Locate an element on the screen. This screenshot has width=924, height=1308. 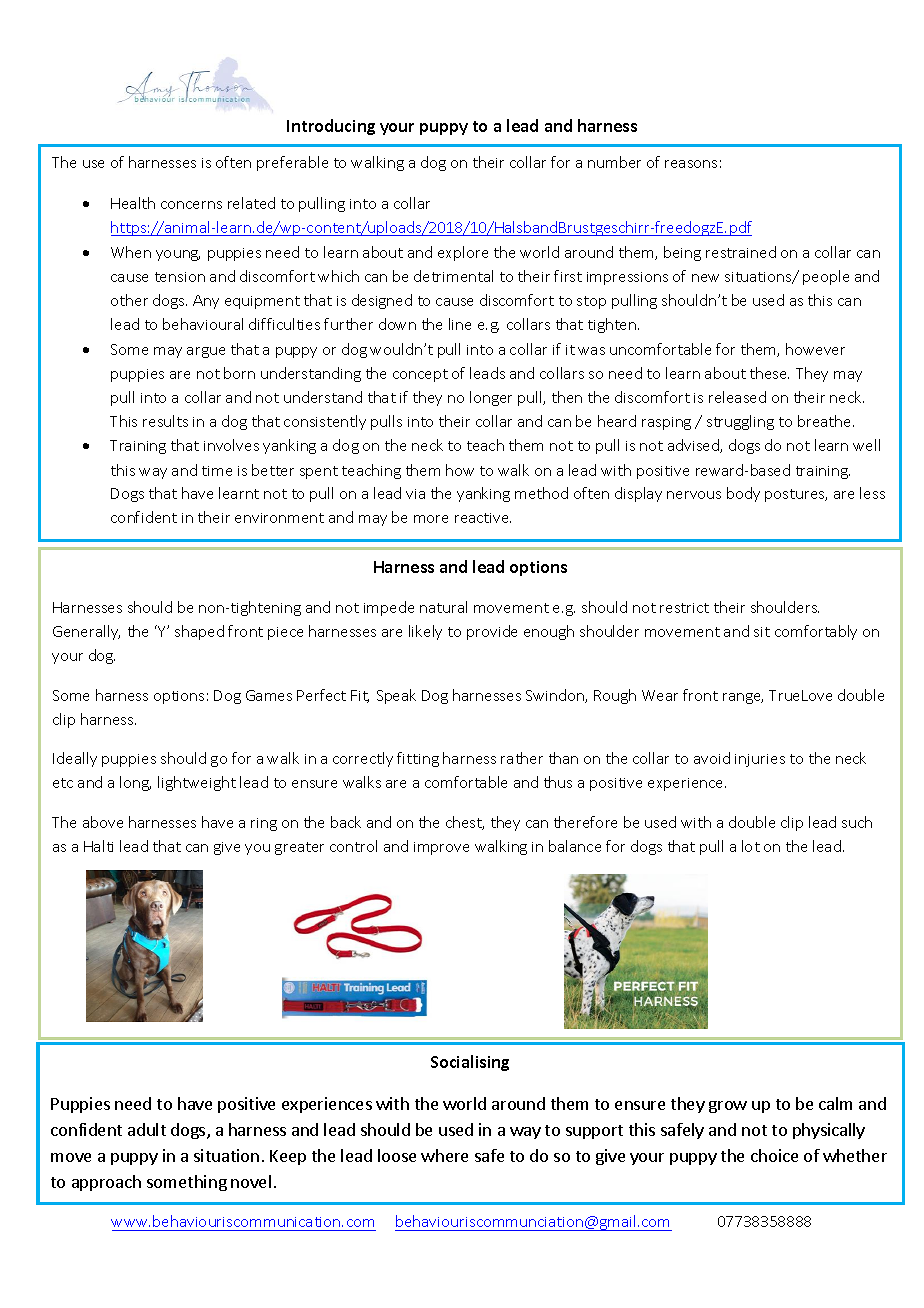
shaped is located at coordinates (199, 632).
